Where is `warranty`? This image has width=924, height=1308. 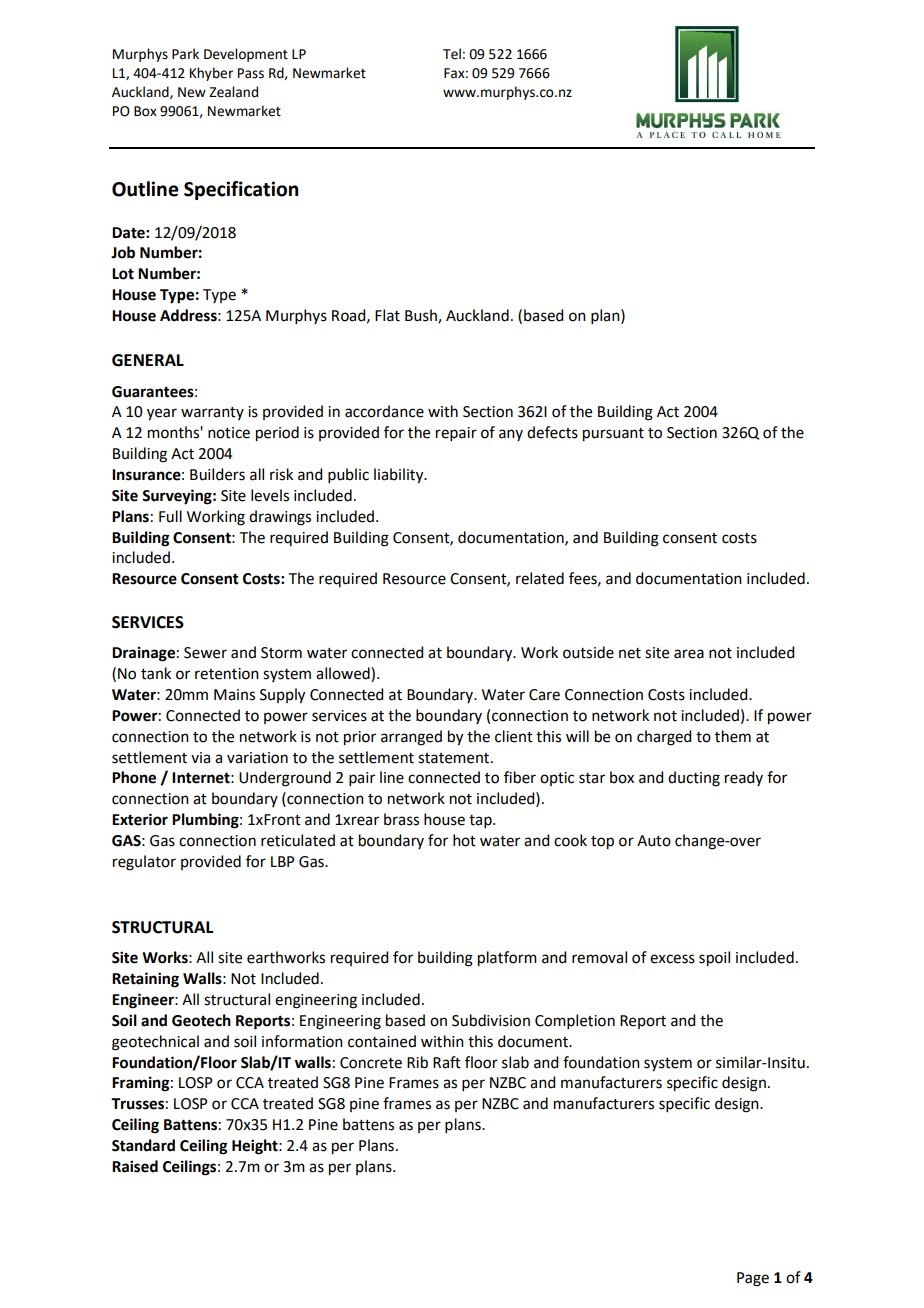 warranty is located at coordinates (212, 413).
